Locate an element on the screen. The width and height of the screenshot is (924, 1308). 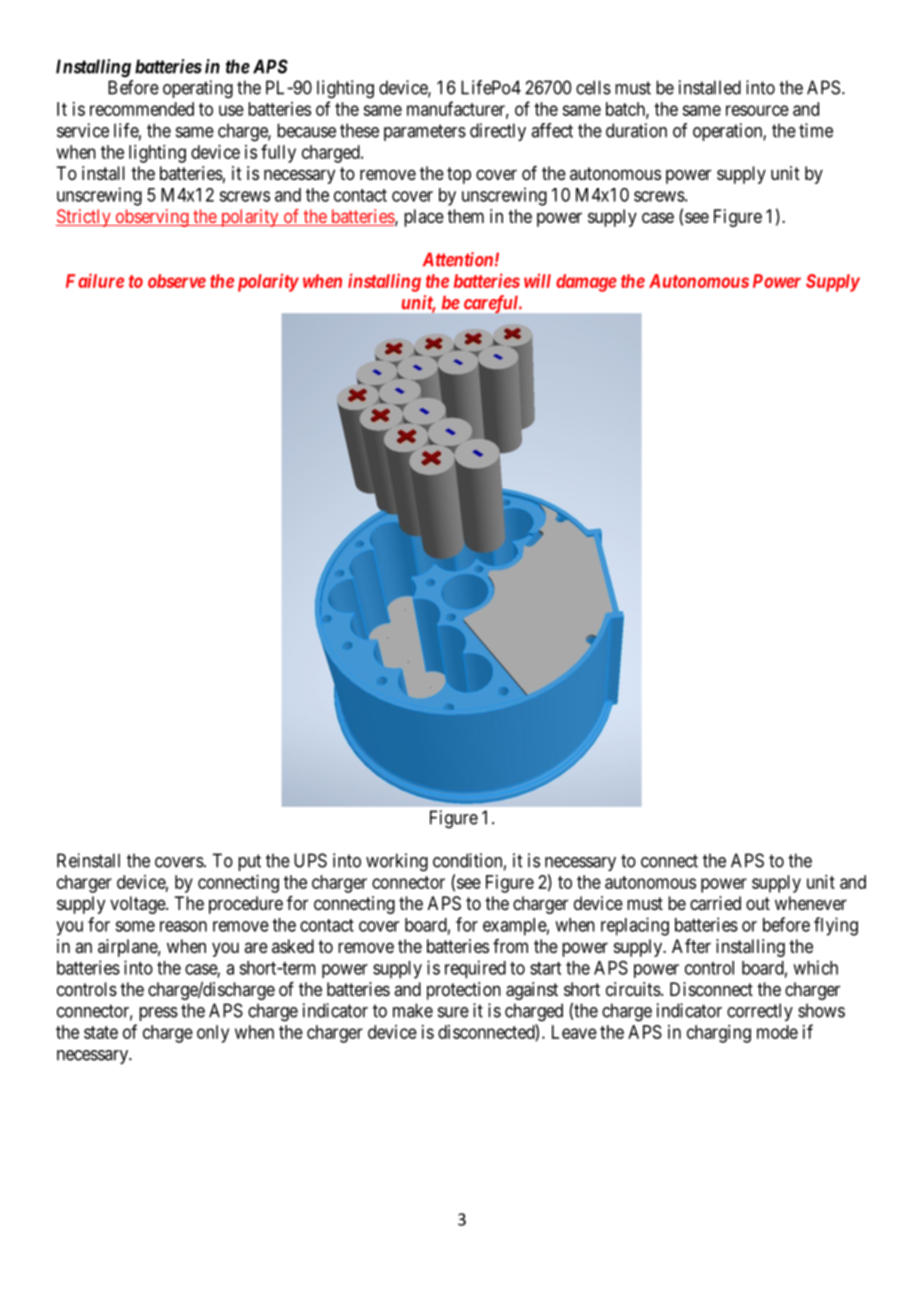
press is located at coordinates (158, 1014).
